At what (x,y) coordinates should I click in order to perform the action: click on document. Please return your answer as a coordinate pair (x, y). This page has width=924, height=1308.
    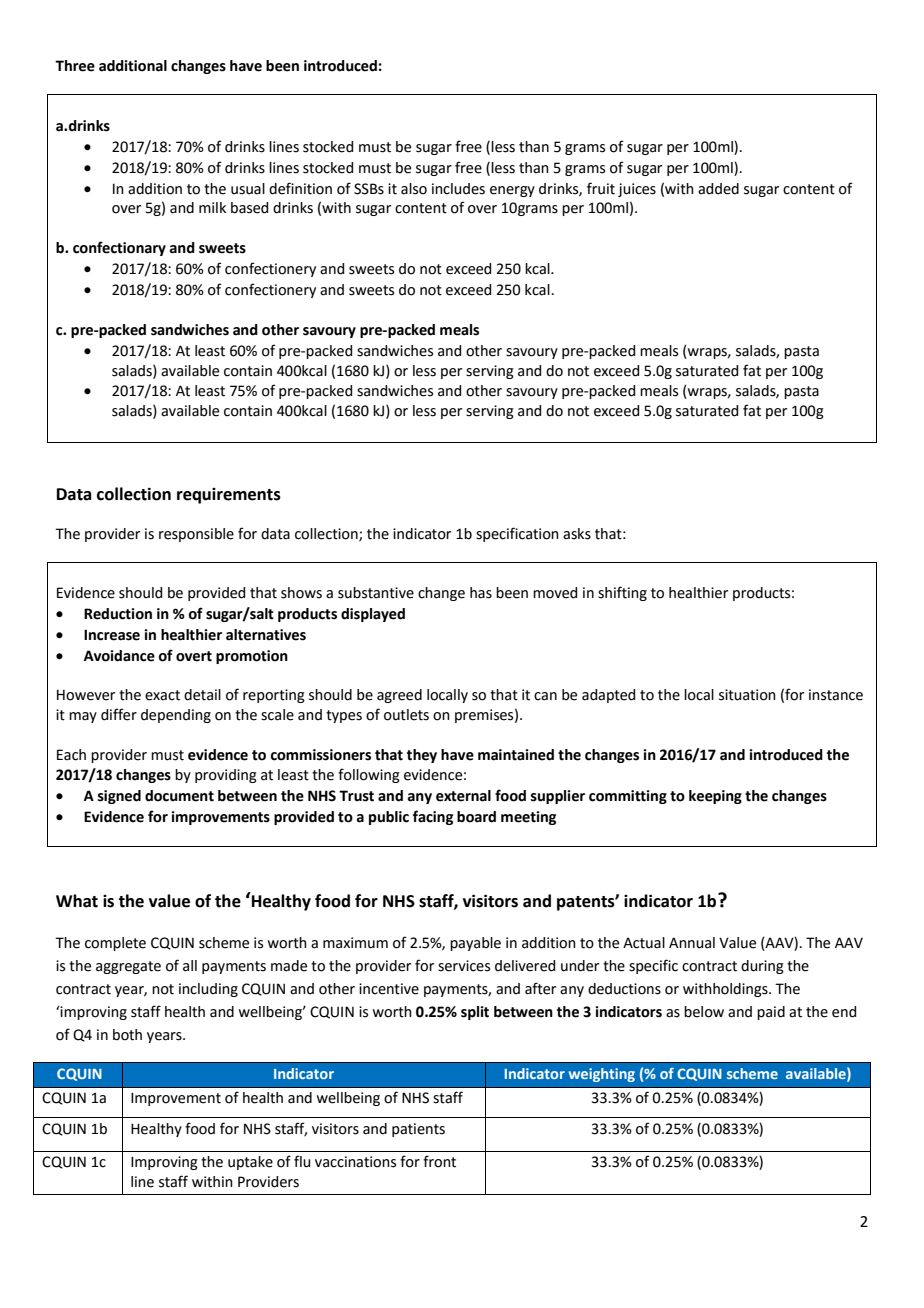
    Looking at the image, I should click on (179, 796).
